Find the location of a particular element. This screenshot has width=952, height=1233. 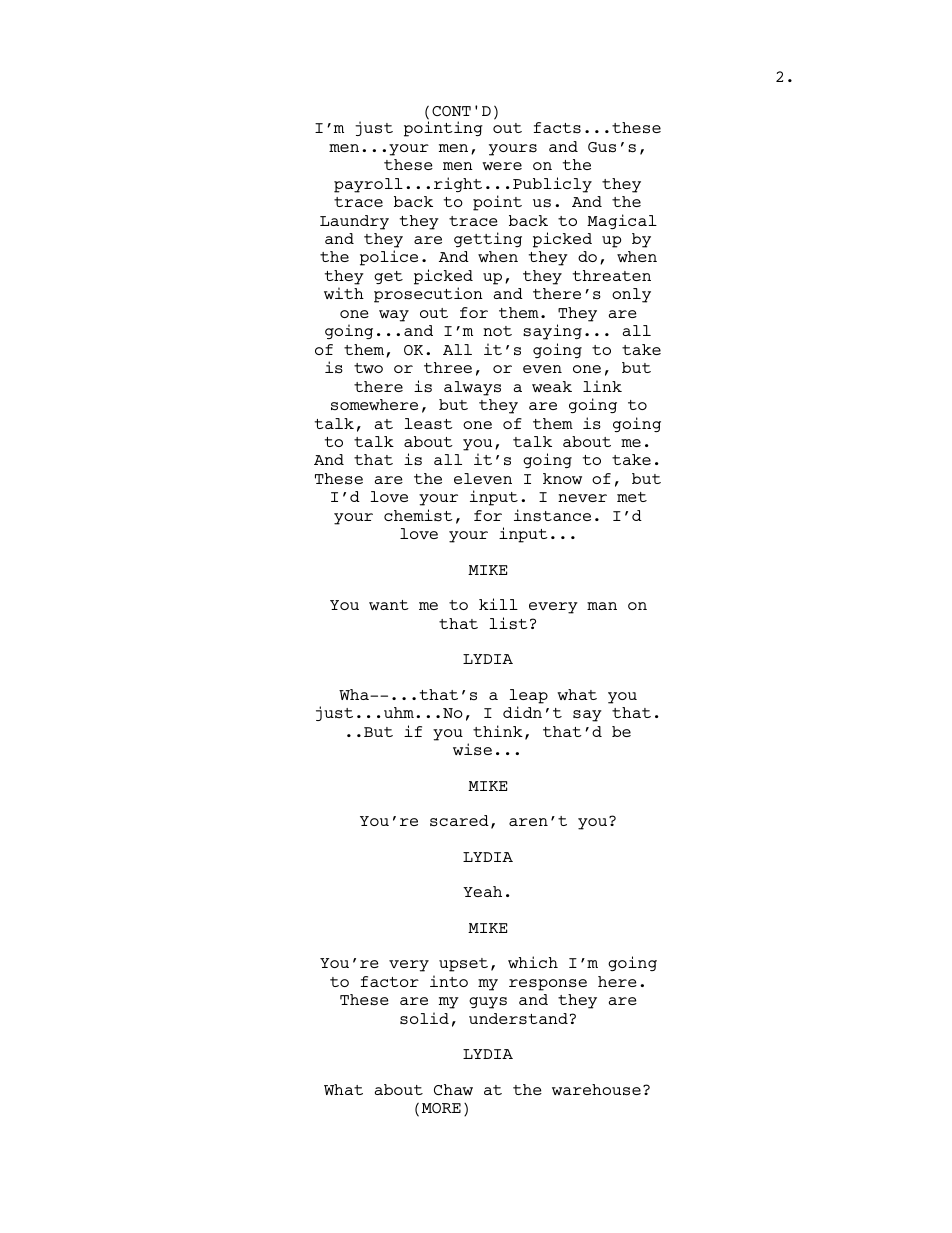

Laundry is located at coordinates (354, 222).
